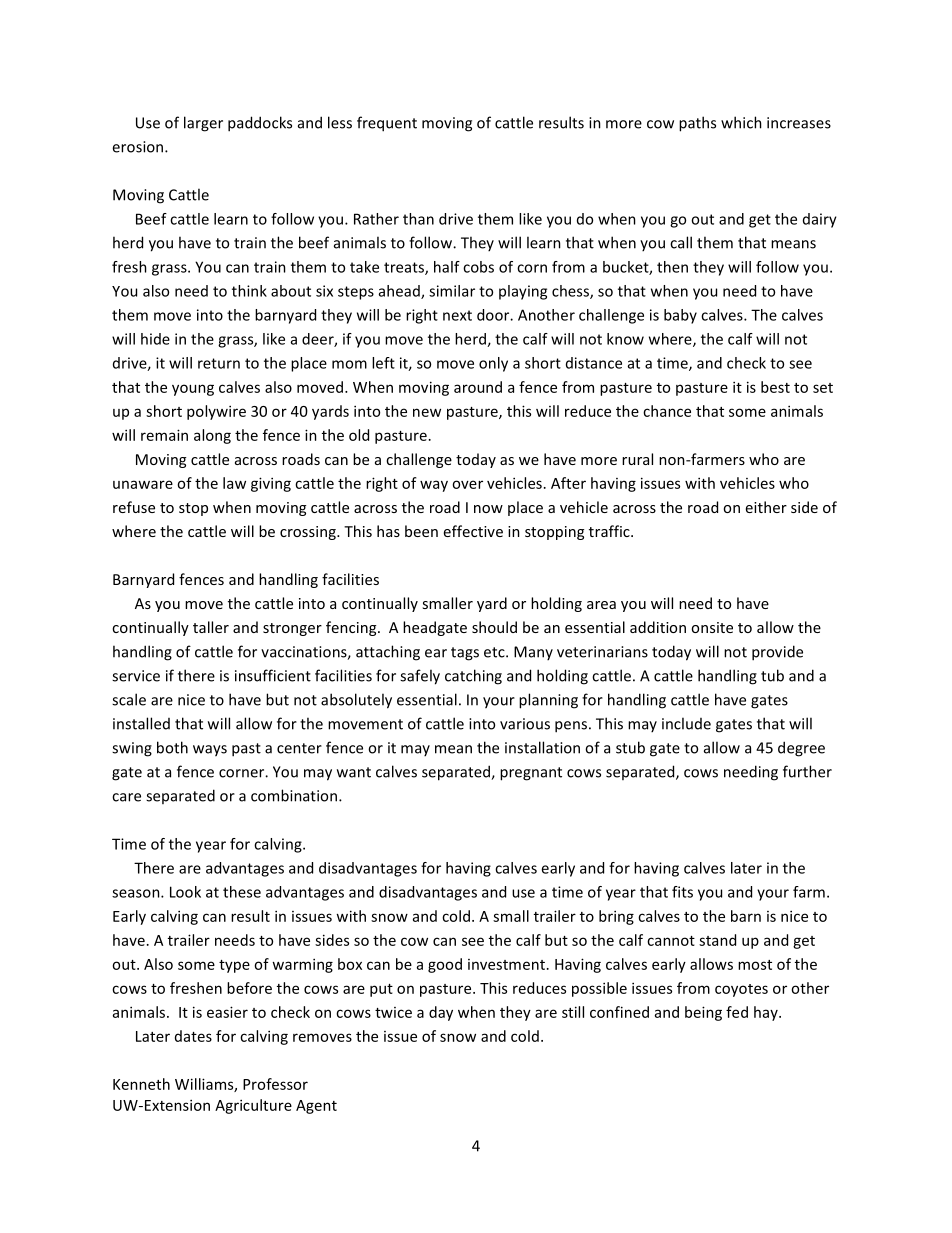 This image has height=1233, width=952. What do you see at coordinates (203, 124) in the image?
I see `larger` at bounding box center [203, 124].
